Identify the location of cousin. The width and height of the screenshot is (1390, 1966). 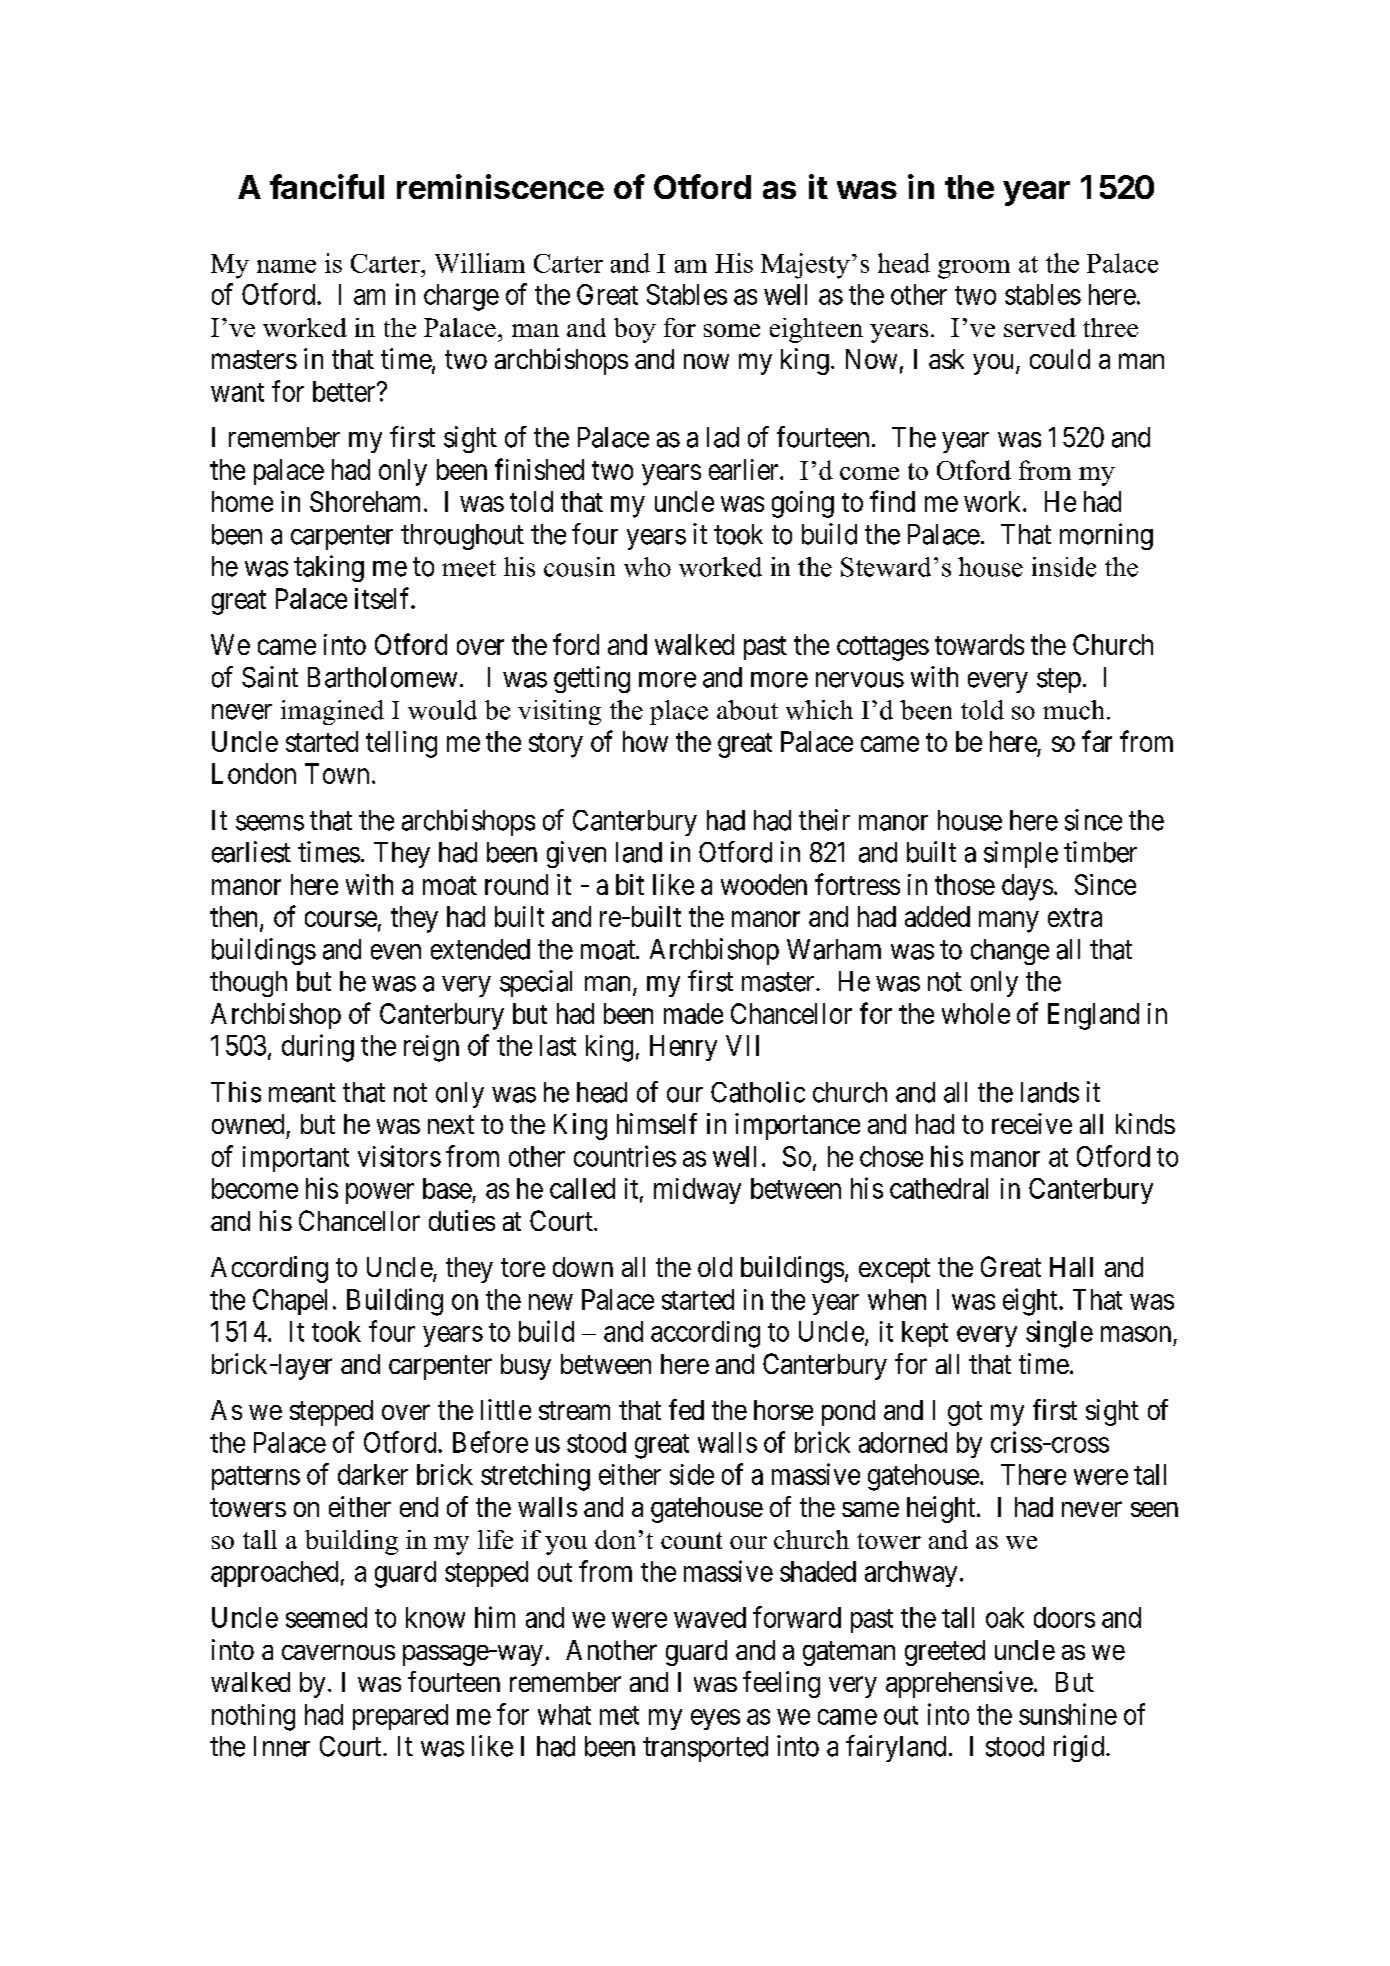
(579, 567).
